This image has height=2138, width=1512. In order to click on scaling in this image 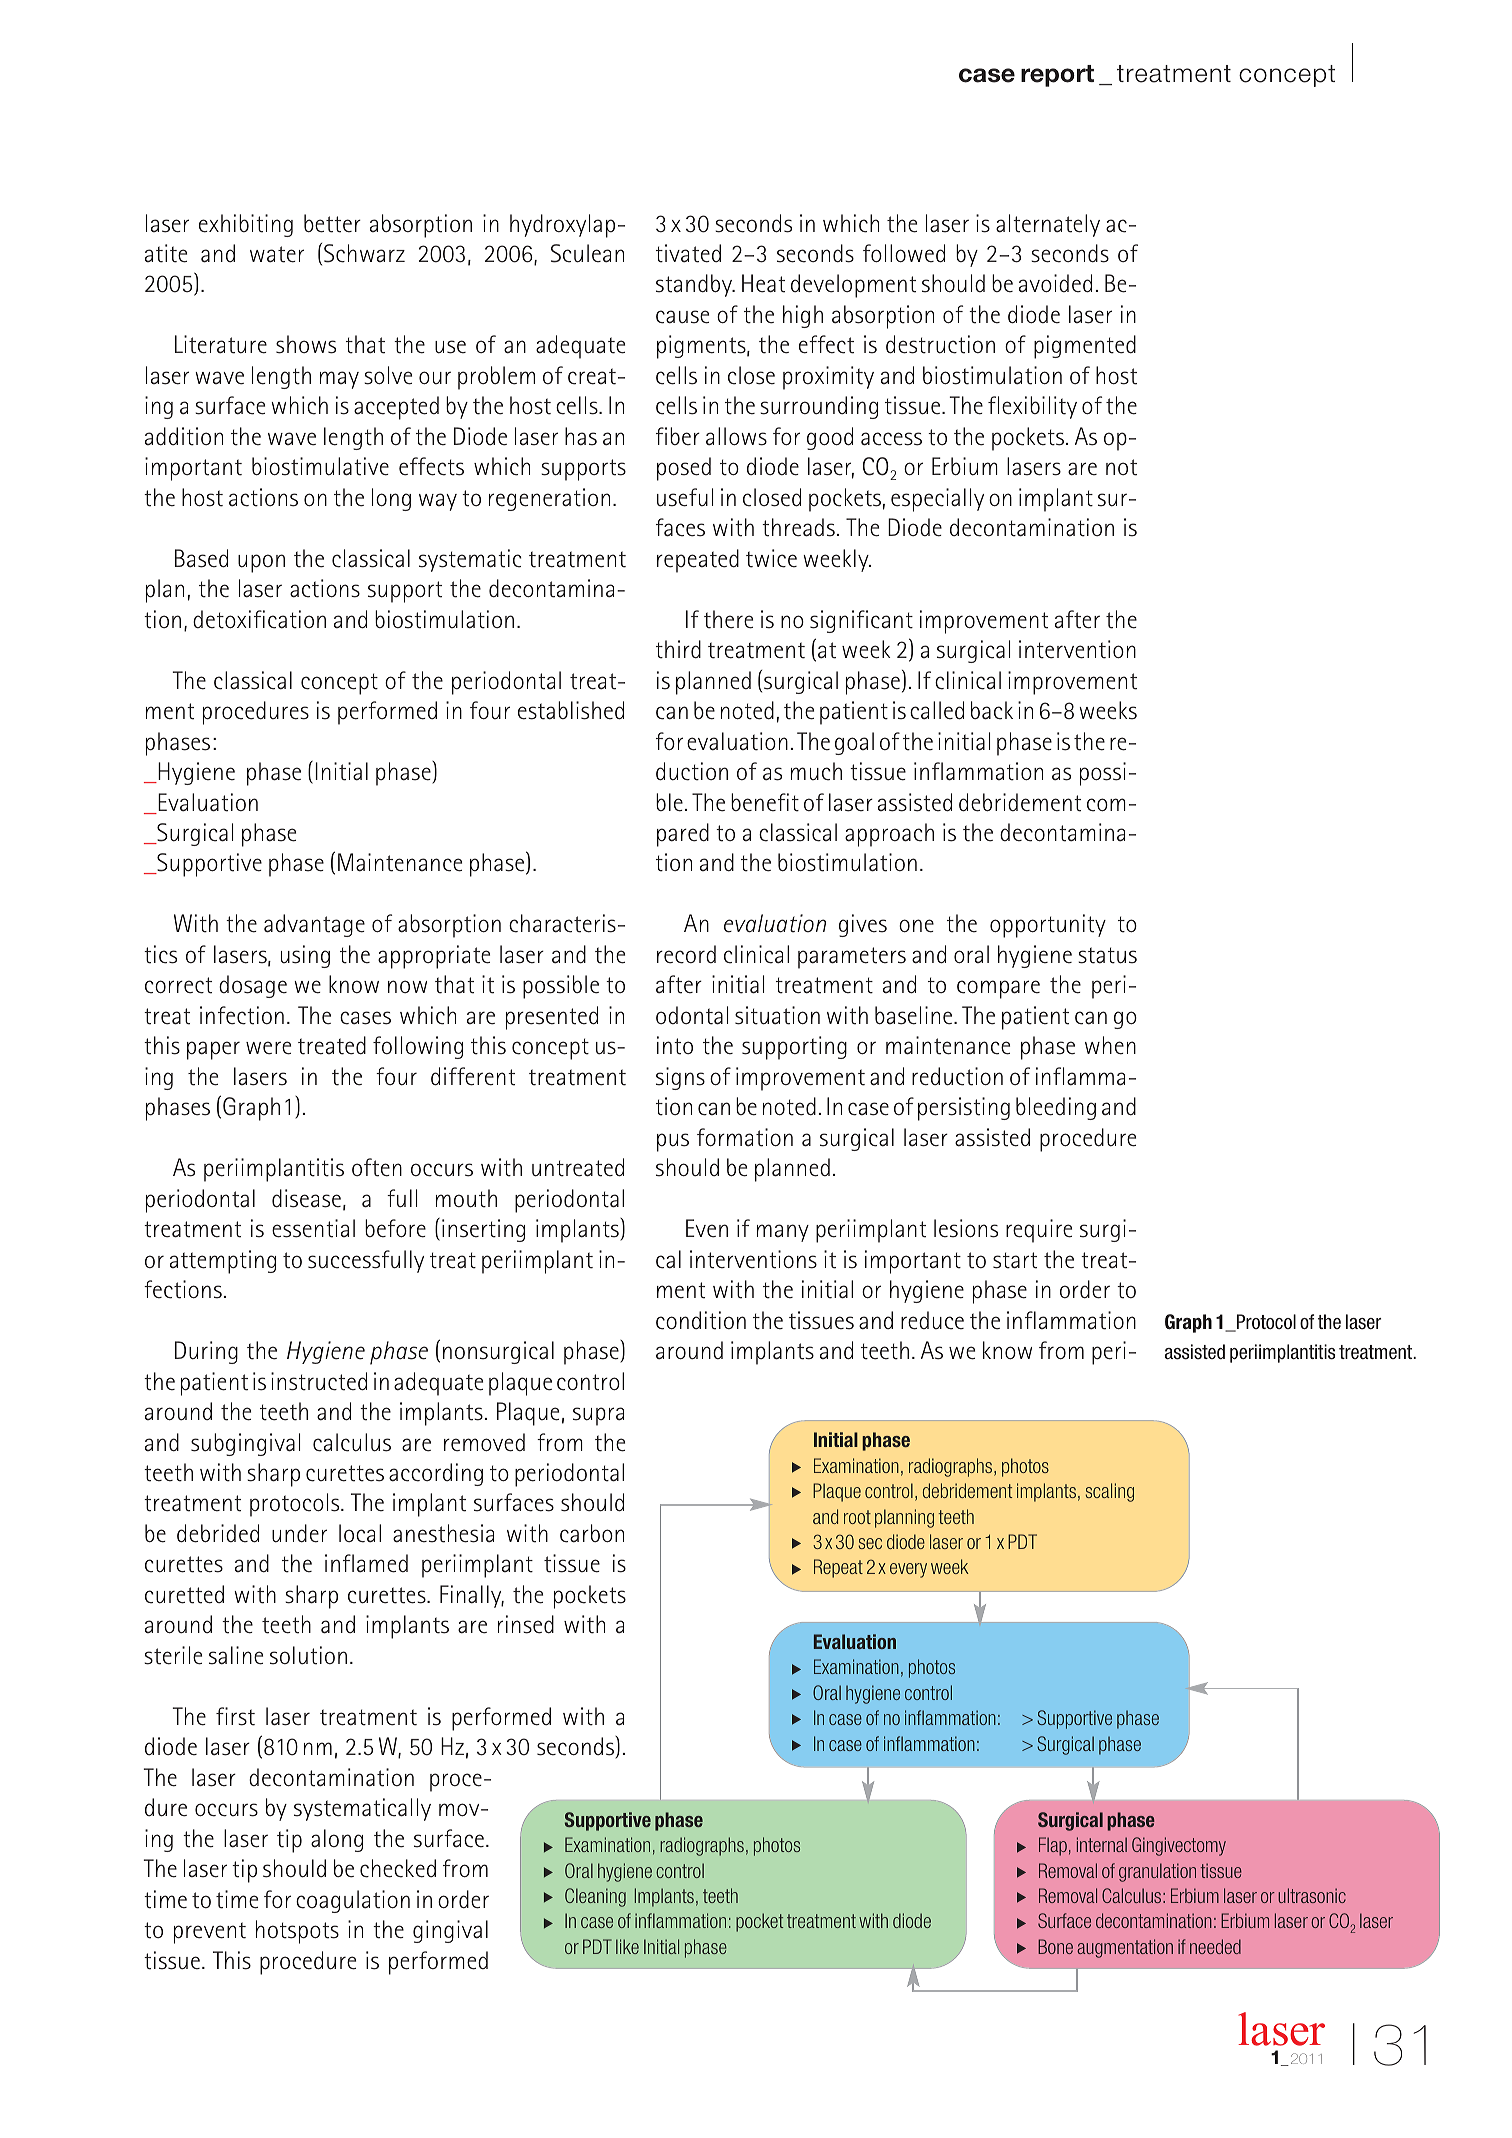, I will do `click(1109, 1492)`.
